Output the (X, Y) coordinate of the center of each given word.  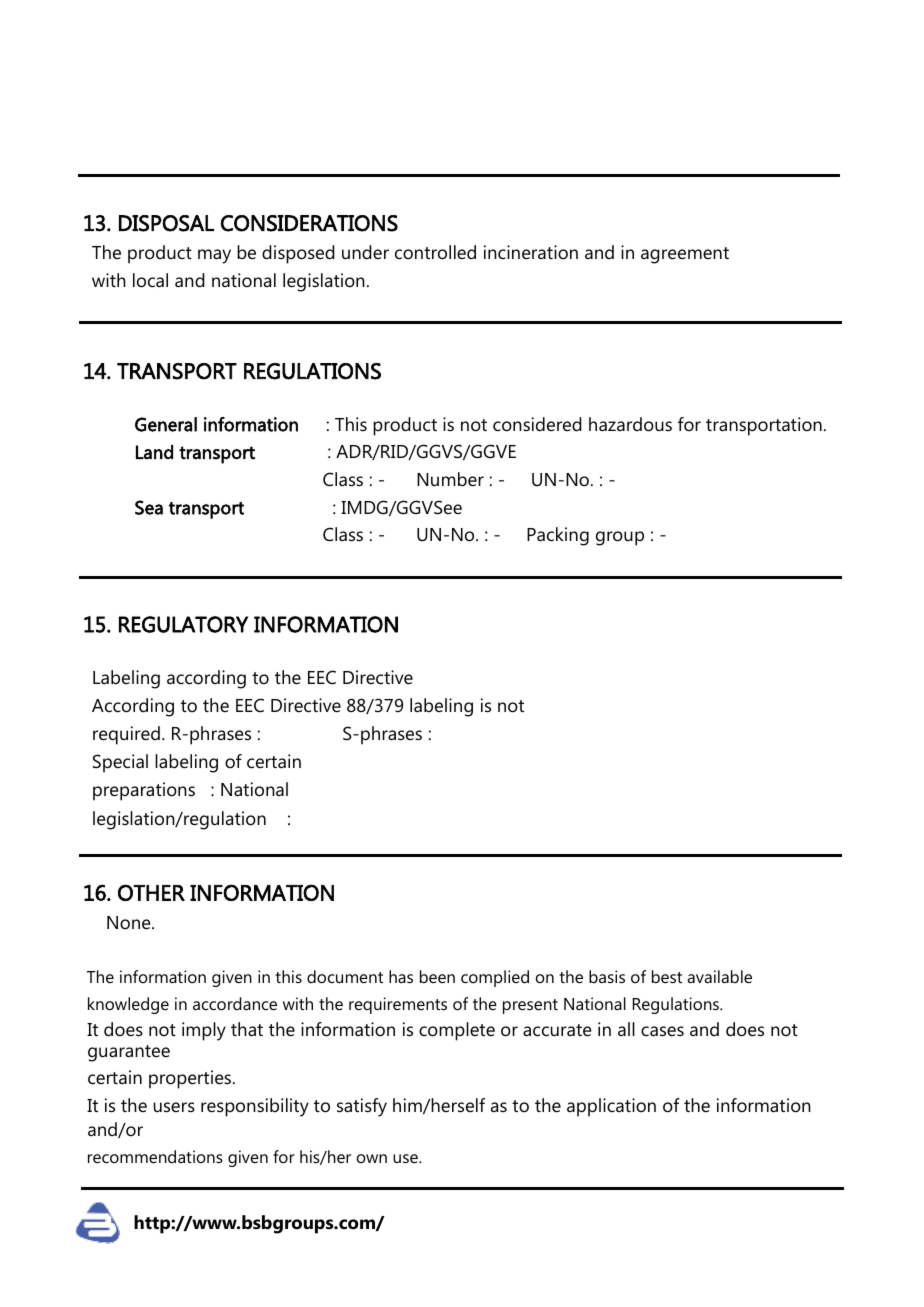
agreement (685, 255)
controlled (435, 252)
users (174, 1107)
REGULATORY (183, 624)
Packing (558, 536)
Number (450, 479)
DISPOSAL (166, 223)
